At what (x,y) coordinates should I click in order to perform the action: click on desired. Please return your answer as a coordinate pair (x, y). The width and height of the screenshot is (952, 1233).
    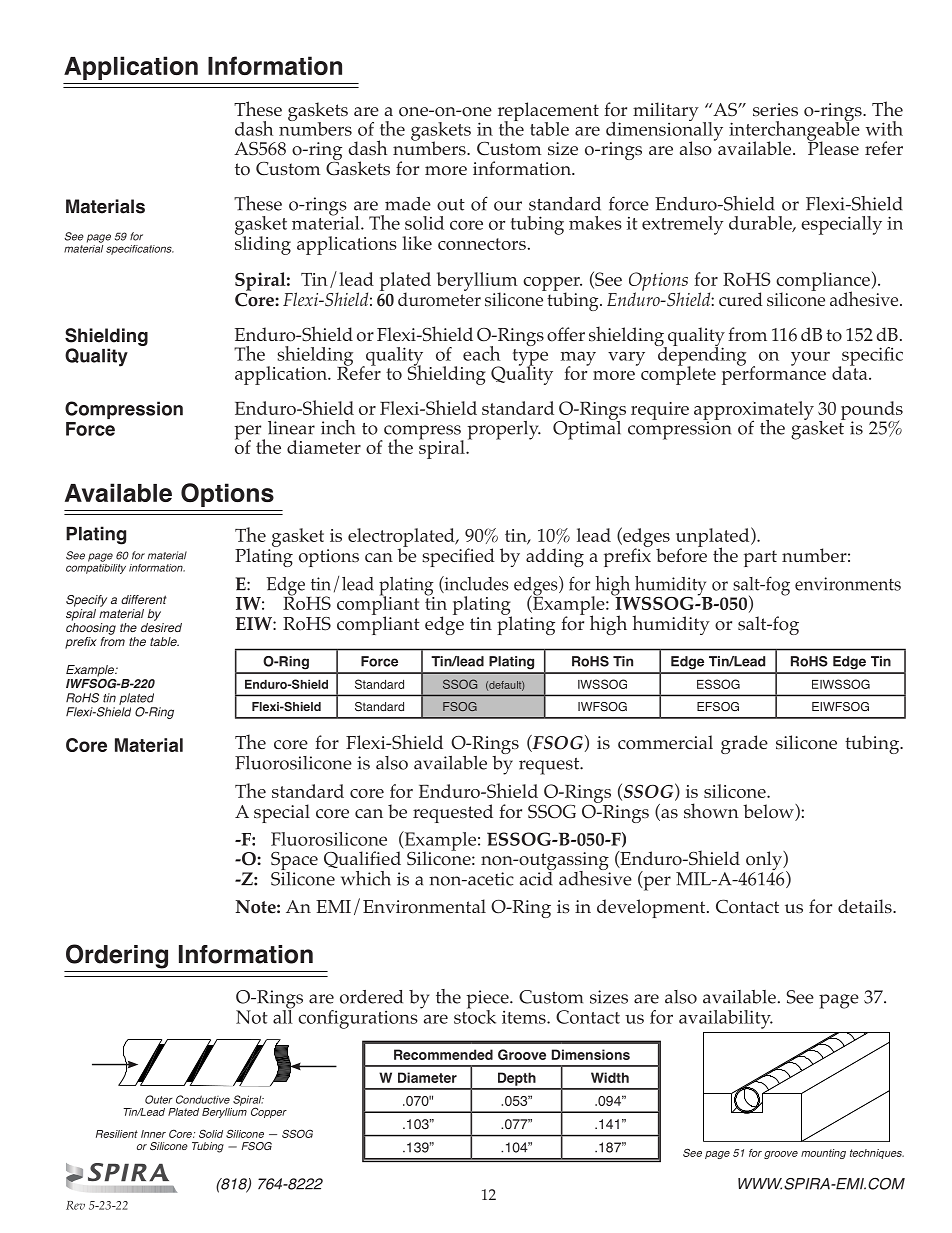
    Looking at the image, I should click on (161, 627).
